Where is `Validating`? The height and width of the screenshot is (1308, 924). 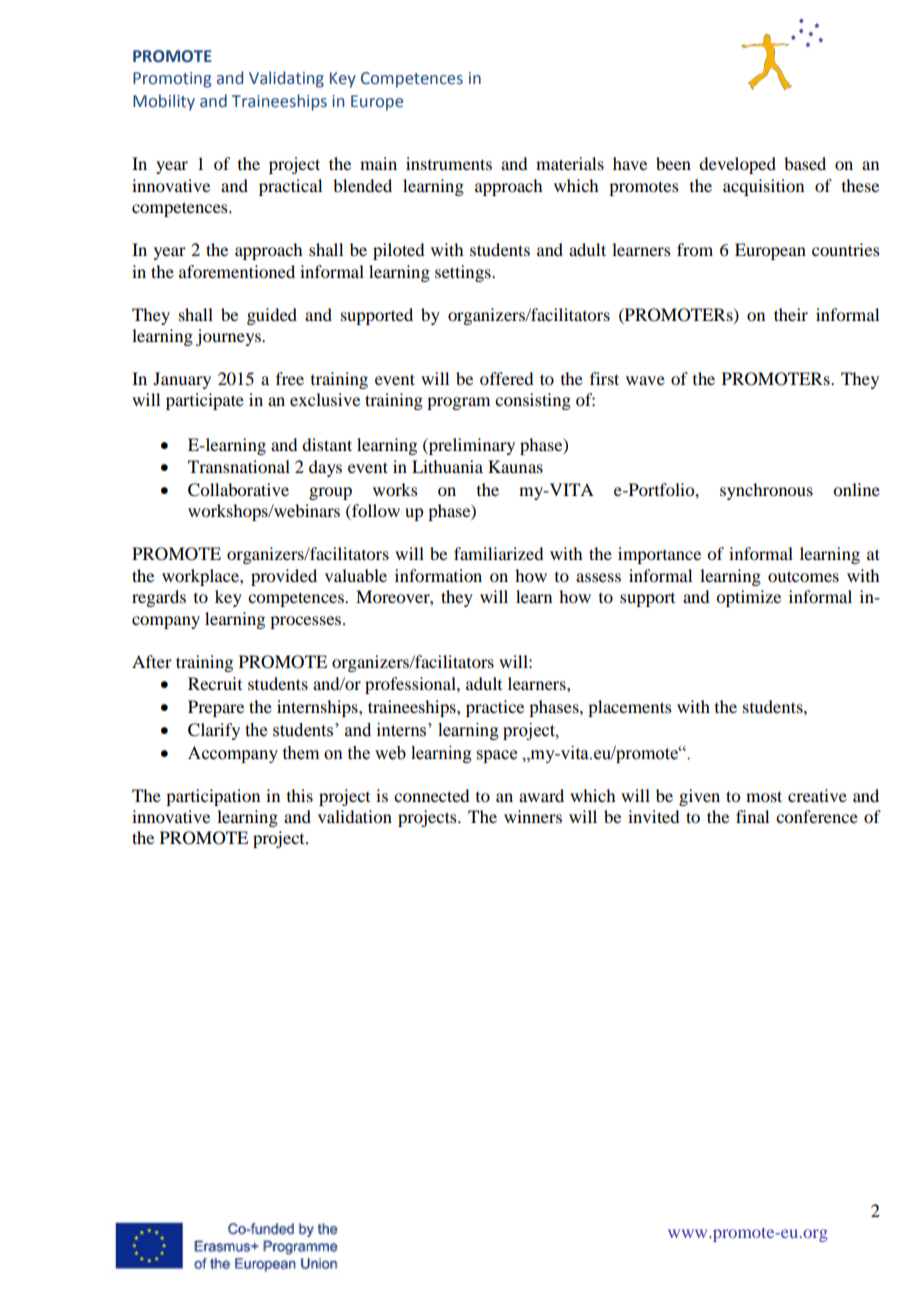
Validating is located at coordinates (286, 79).
